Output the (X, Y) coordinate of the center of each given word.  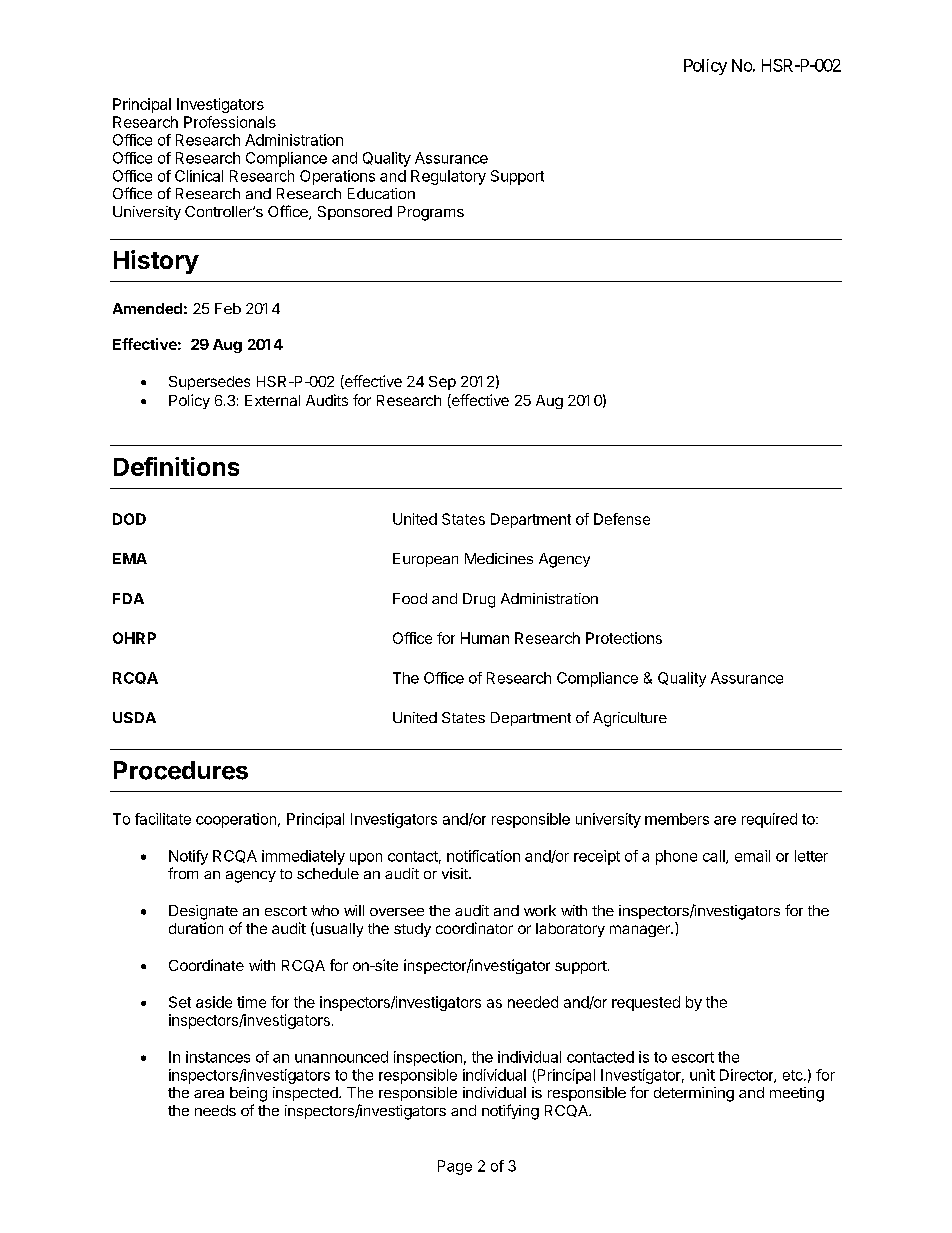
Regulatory (448, 177)
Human (485, 638)
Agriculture (630, 719)
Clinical (199, 176)
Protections (624, 638)
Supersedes (209, 383)
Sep (442, 383)
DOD (129, 519)
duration (196, 928)
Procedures (181, 770)
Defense (622, 519)
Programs (431, 213)
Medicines (499, 558)
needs (215, 1110)
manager (641, 931)
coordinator (474, 928)
